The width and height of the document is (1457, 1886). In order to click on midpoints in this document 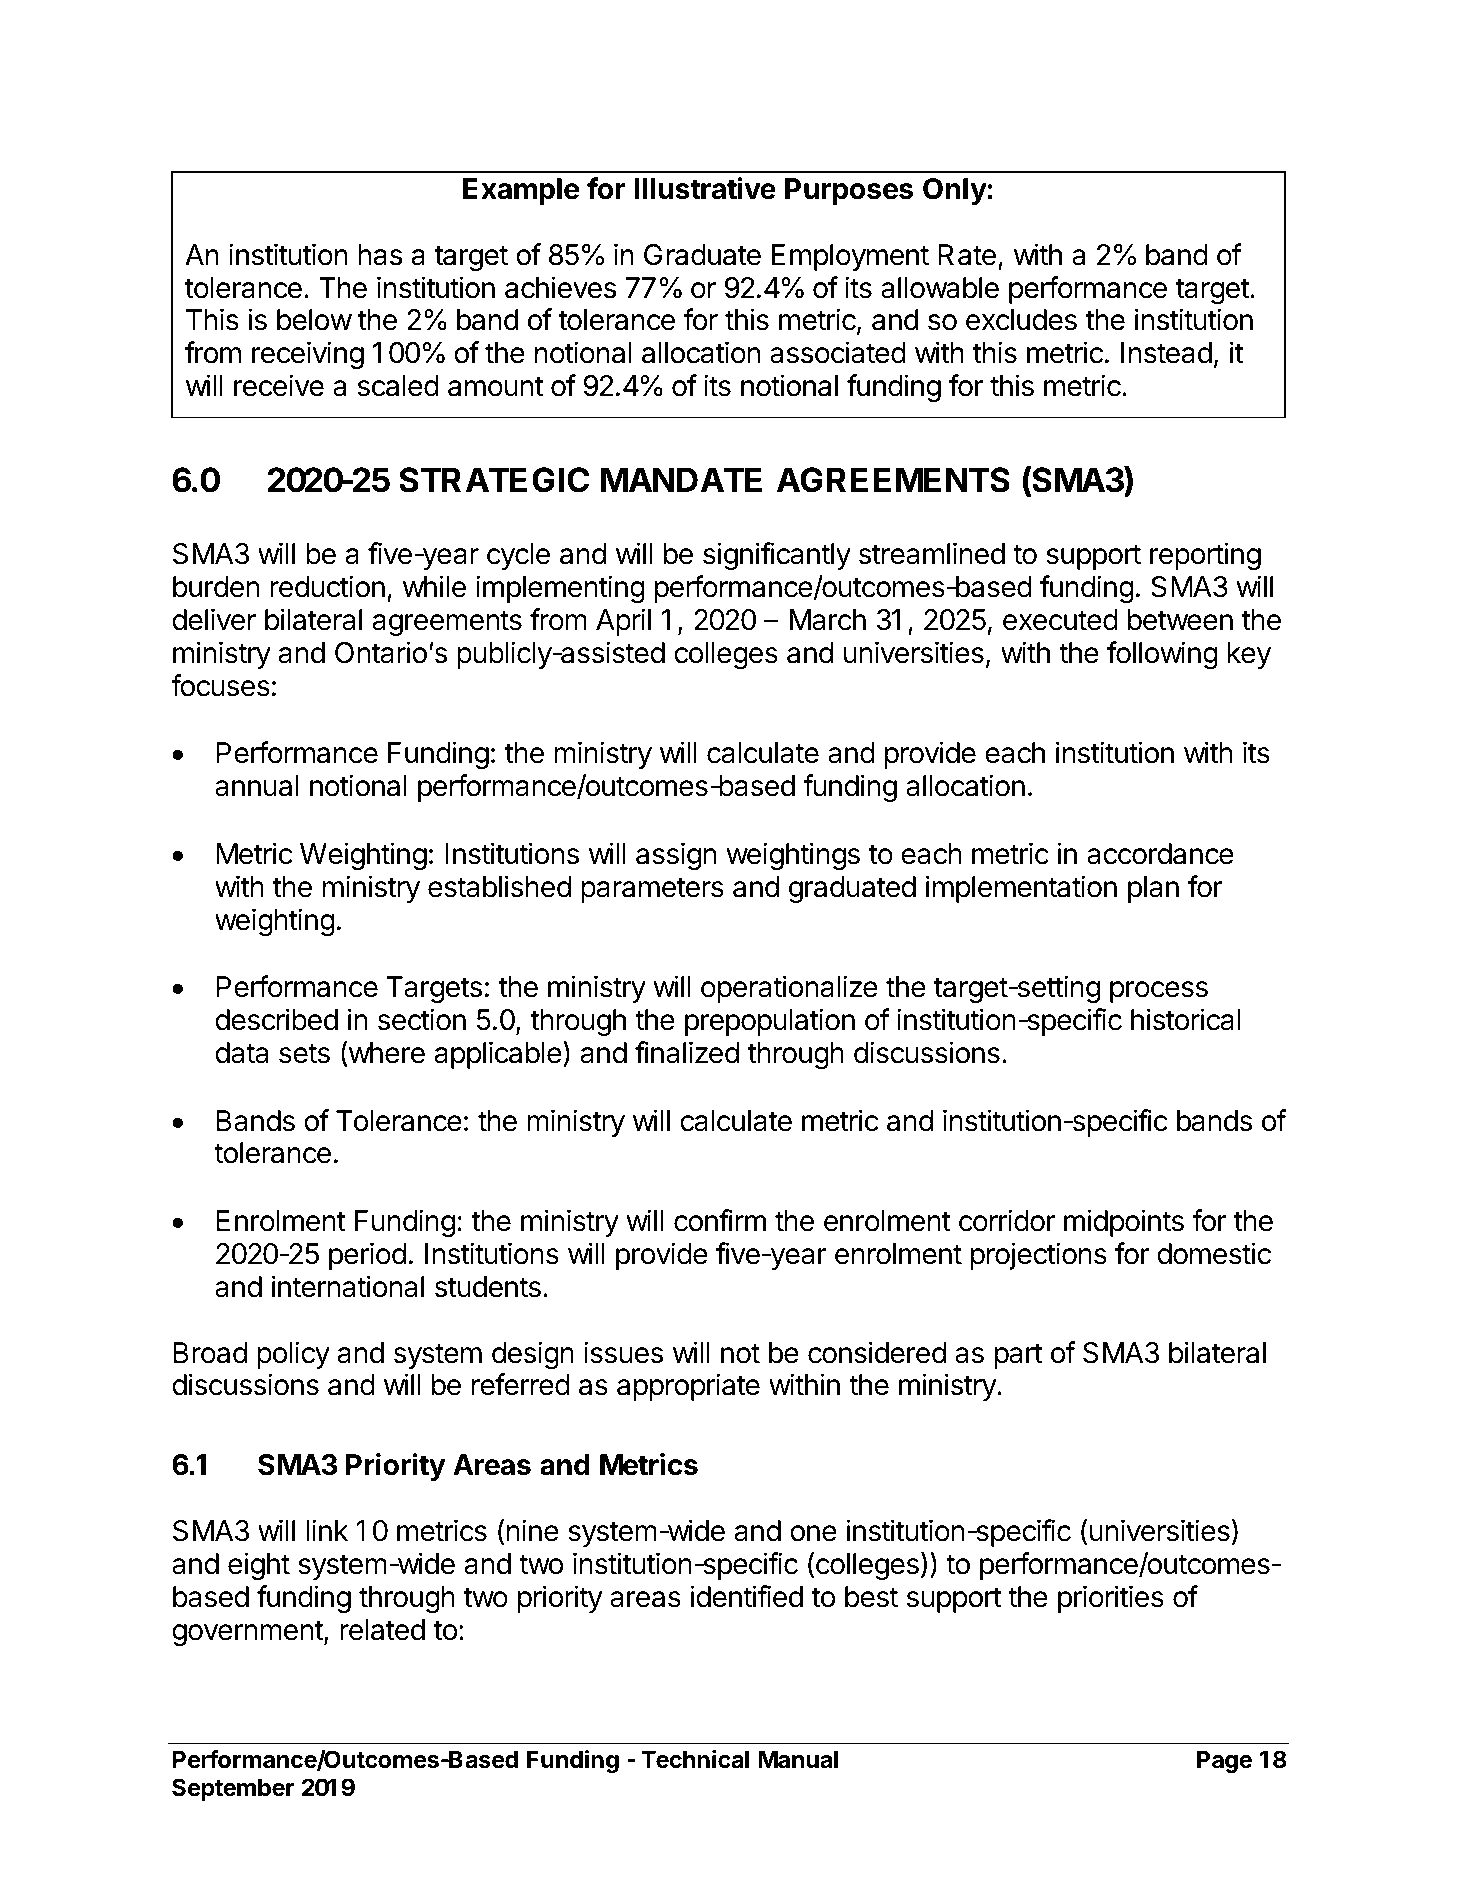, I will do `click(1124, 1223)`.
